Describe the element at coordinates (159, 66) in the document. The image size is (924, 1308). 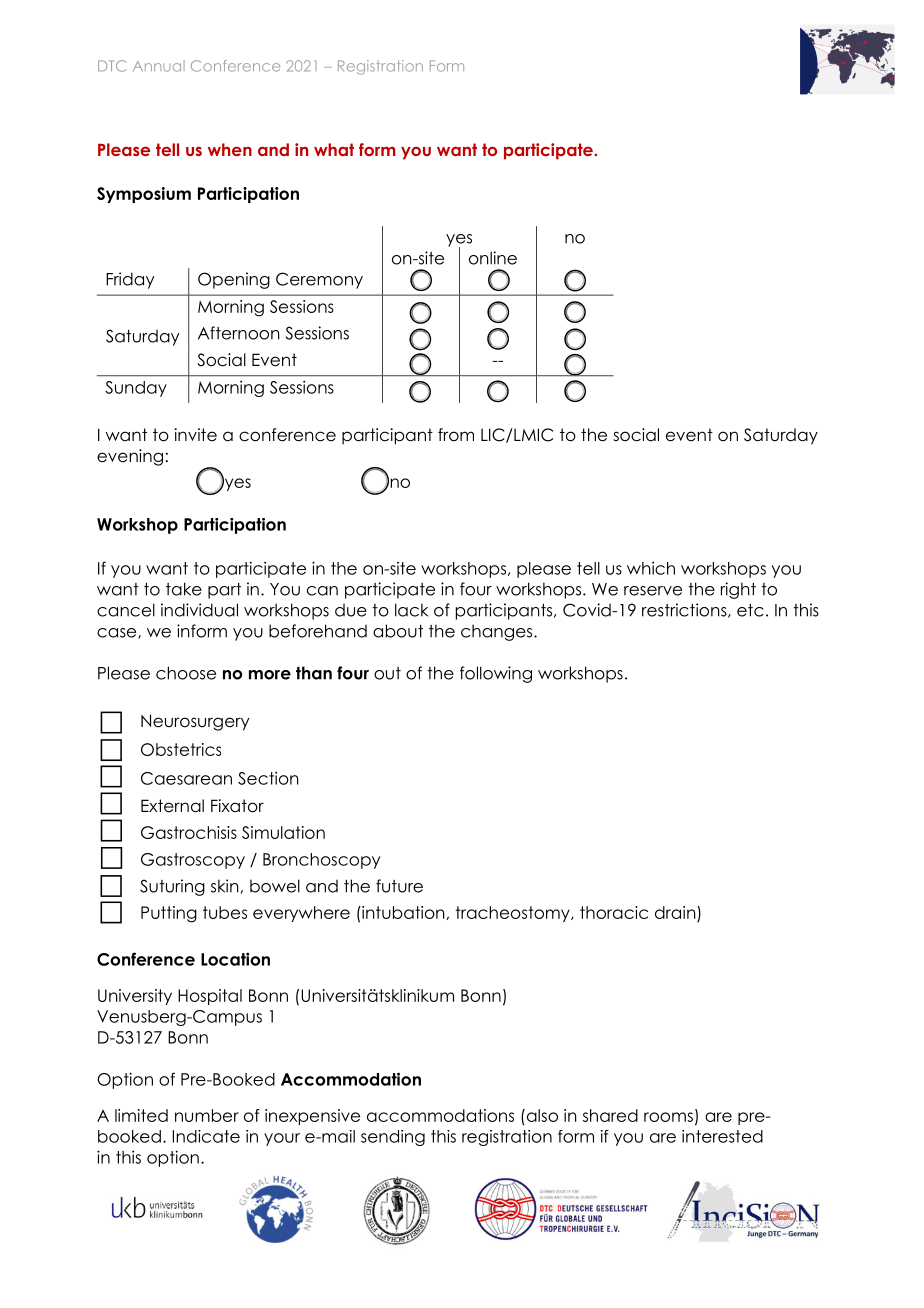
I see `Annual` at that location.
